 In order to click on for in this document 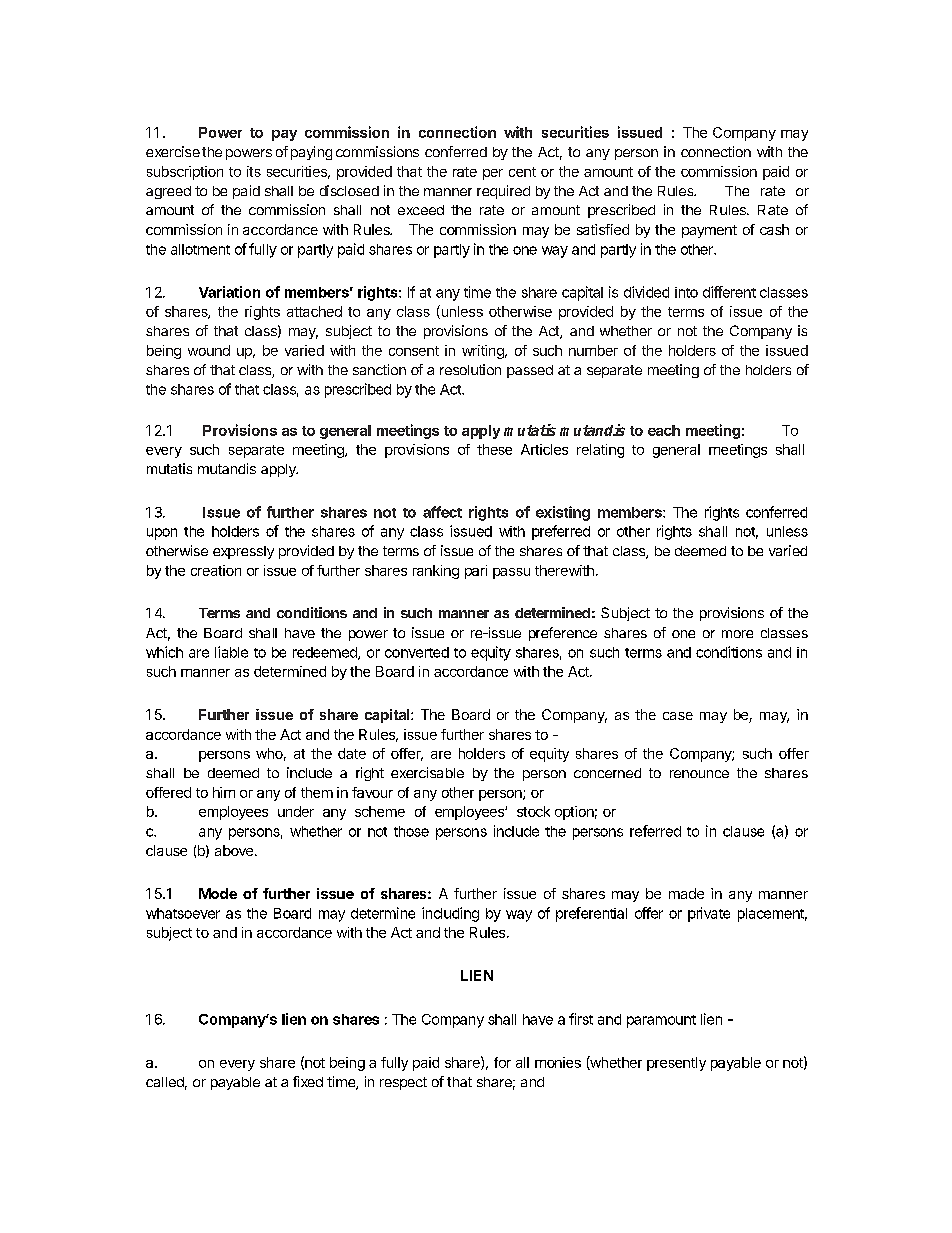, I will do `click(502, 1062)`.
